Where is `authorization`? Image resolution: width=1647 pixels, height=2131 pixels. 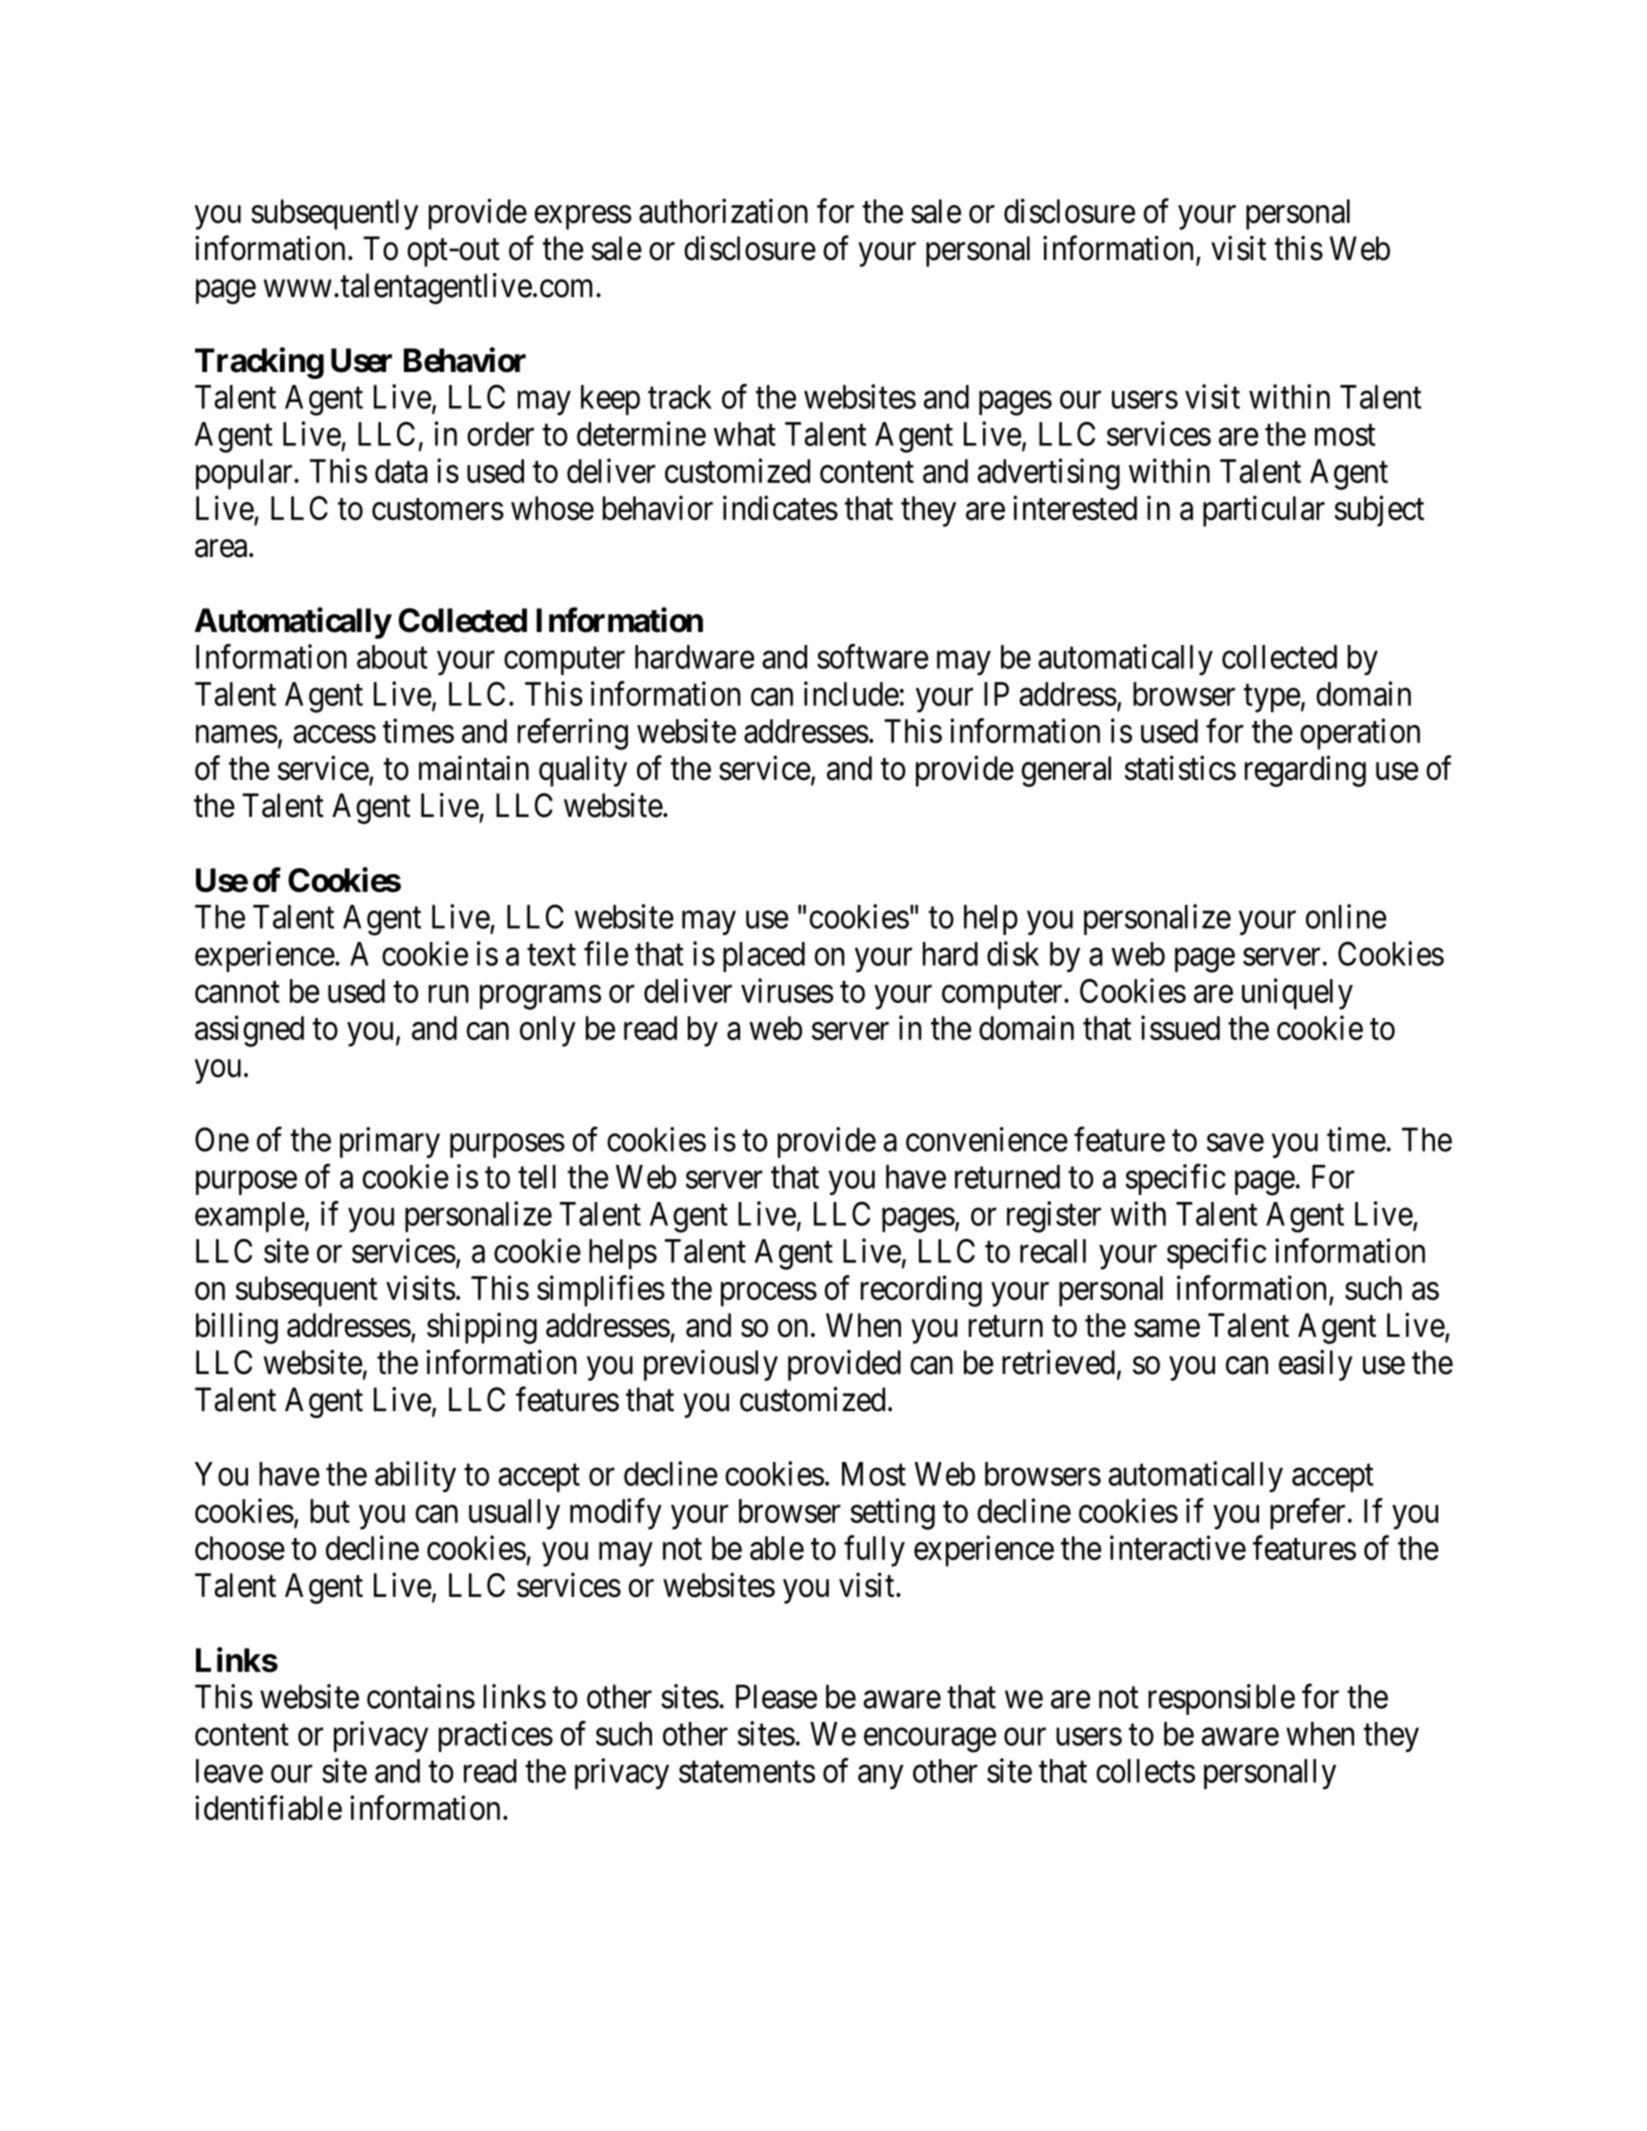
authorization is located at coordinates (723, 211).
